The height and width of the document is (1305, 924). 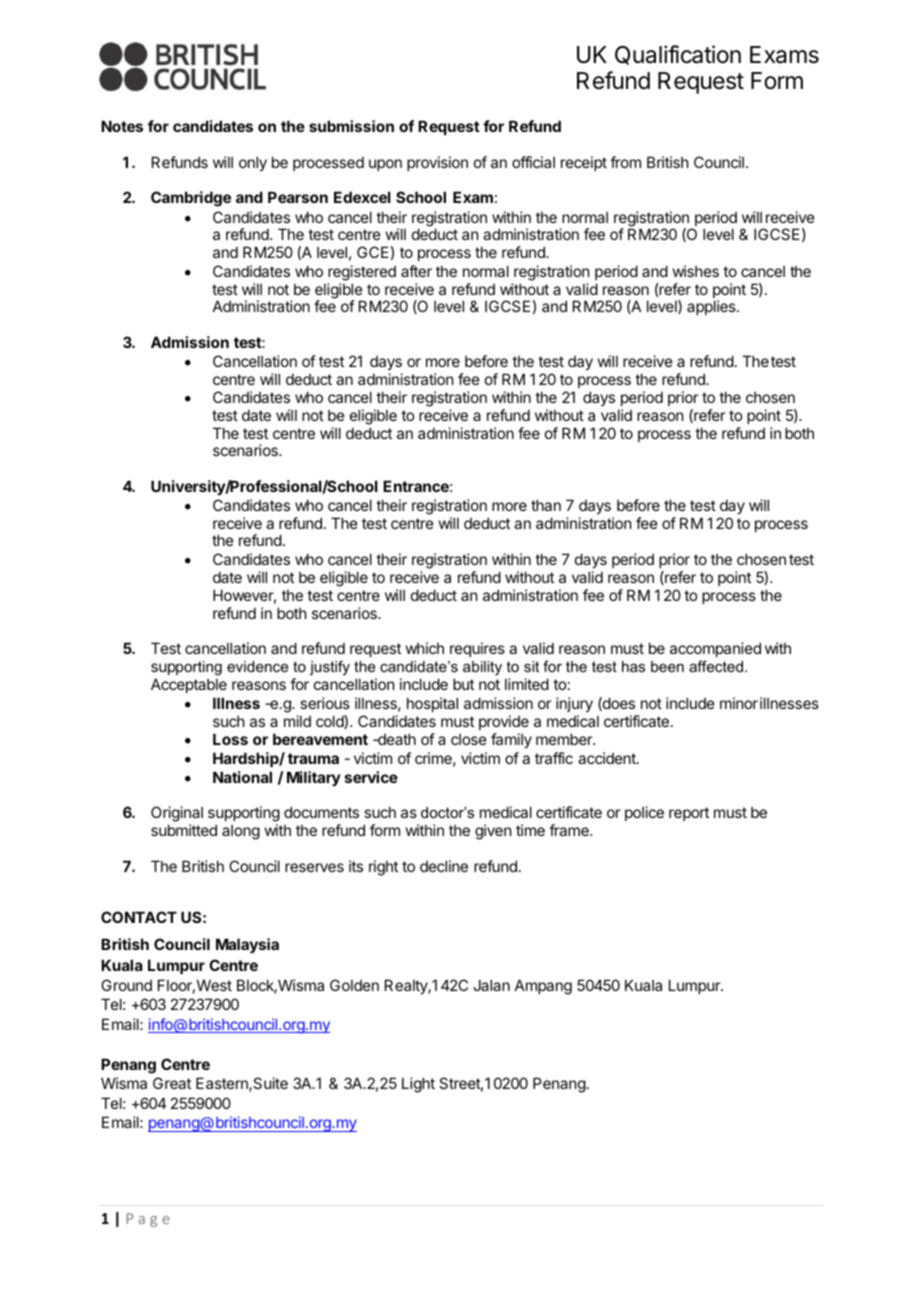 What do you see at coordinates (678, 55) in the document?
I see `Qualification` at bounding box center [678, 55].
